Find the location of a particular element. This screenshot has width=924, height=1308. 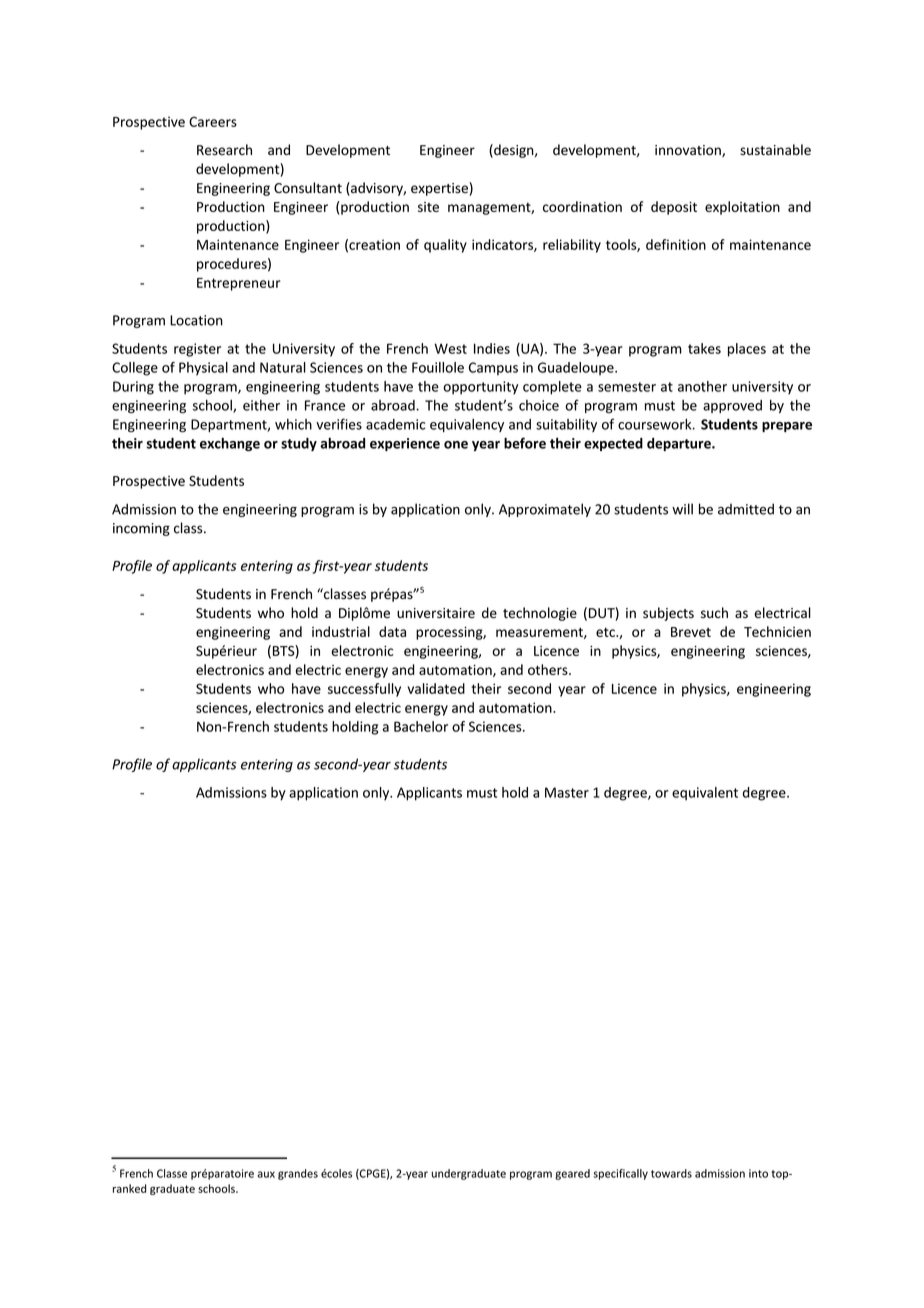

expertise is located at coordinates (440, 189).
